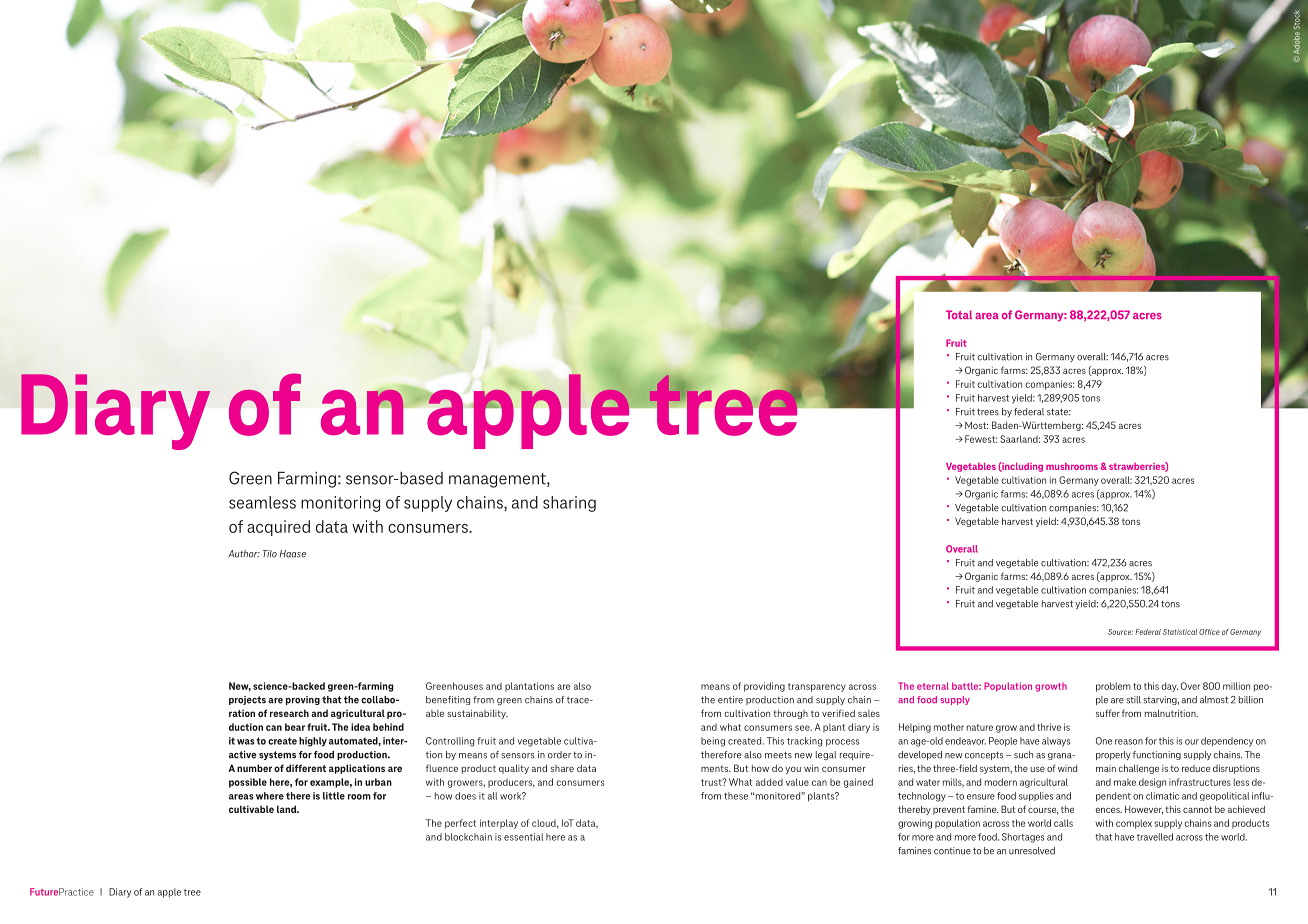 Image resolution: width=1308 pixels, height=924 pixels. What do you see at coordinates (736, 796) in the image?
I see `these` at bounding box center [736, 796].
